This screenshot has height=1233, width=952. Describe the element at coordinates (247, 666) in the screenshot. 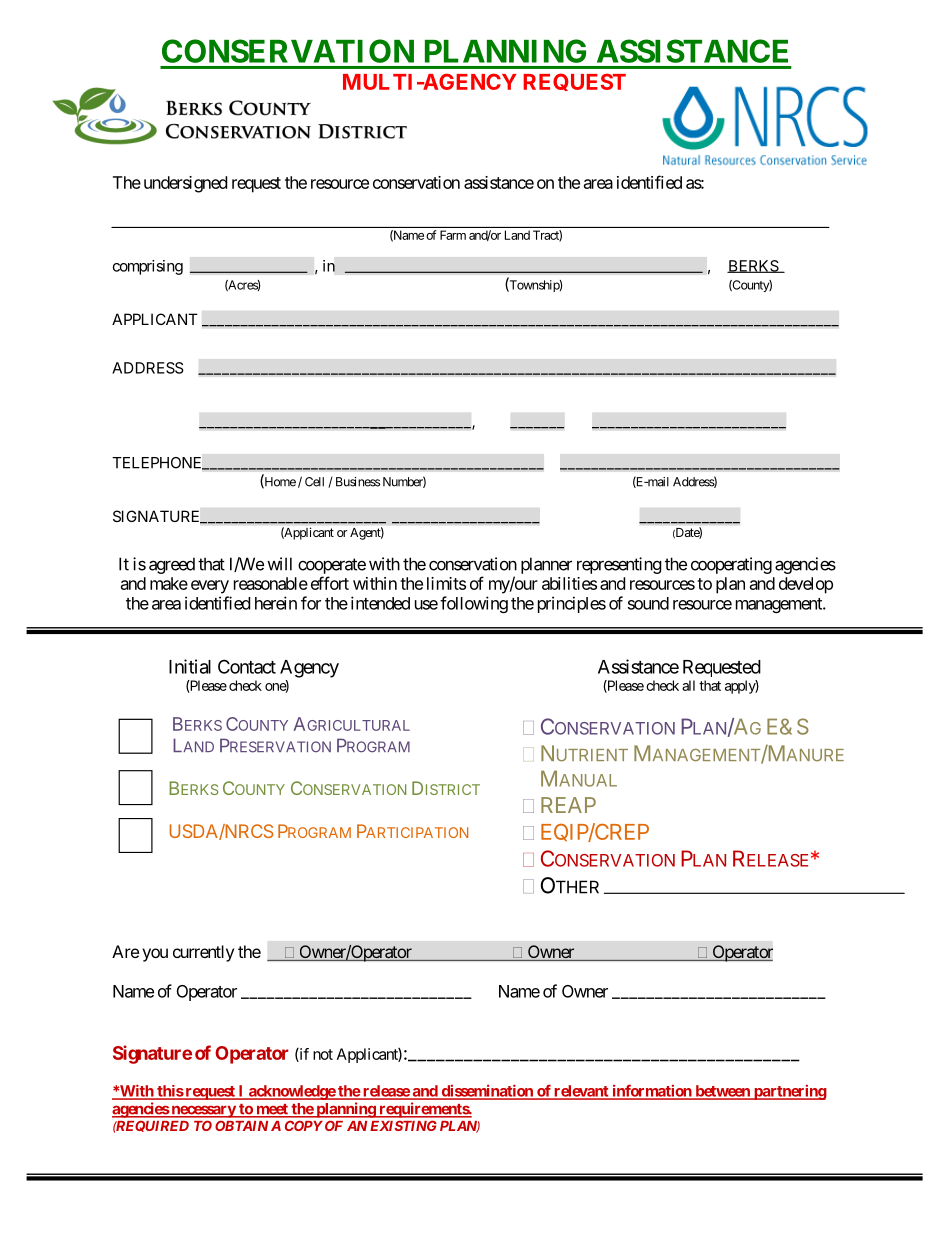

I see `Contact` at that location.
